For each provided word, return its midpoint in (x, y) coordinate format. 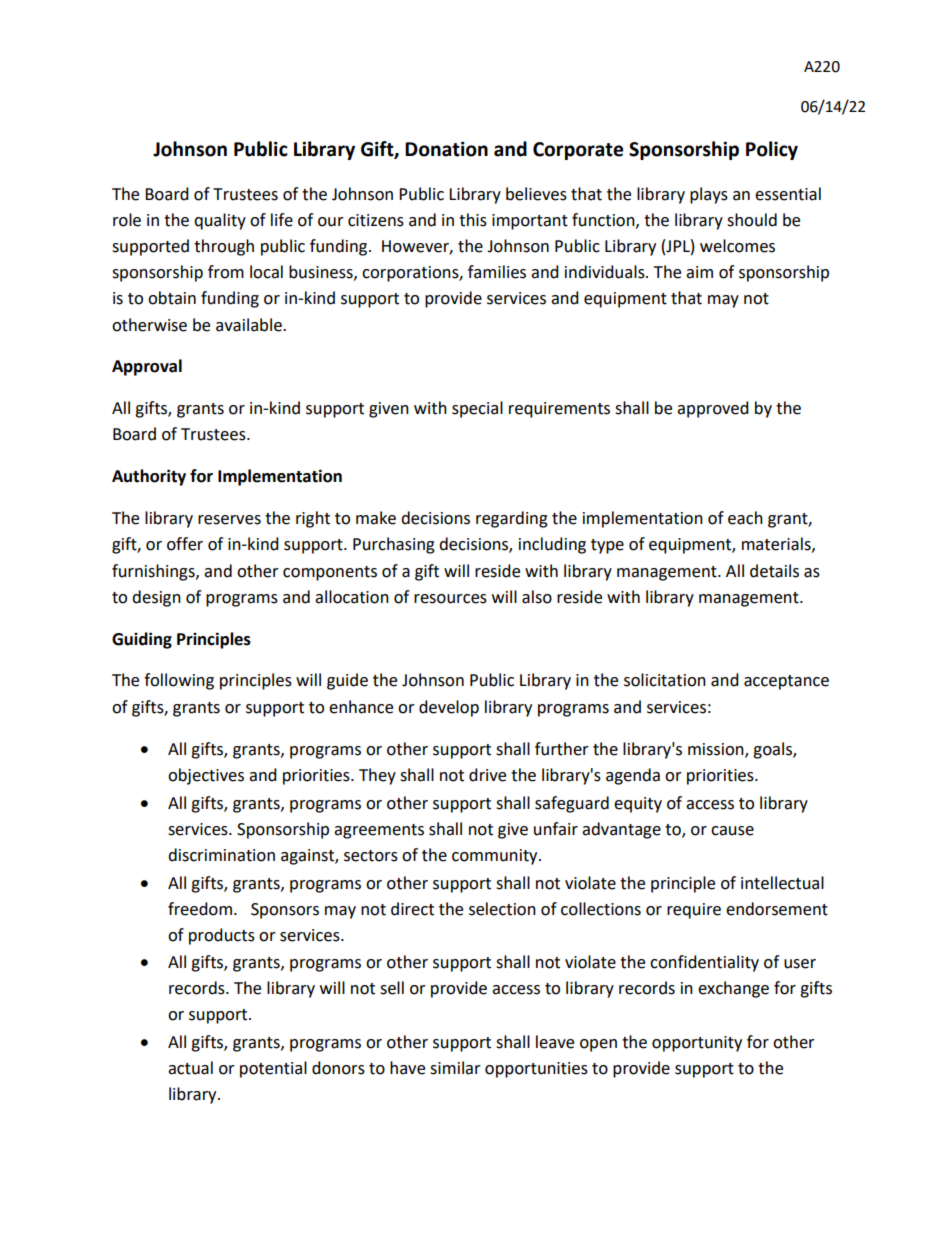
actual (190, 1068)
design (156, 598)
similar (455, 1068)
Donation (446, 149)
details (774, 571)
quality (220, 221)
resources (450, 599)
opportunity (697, 1044)
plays (709, 195)
